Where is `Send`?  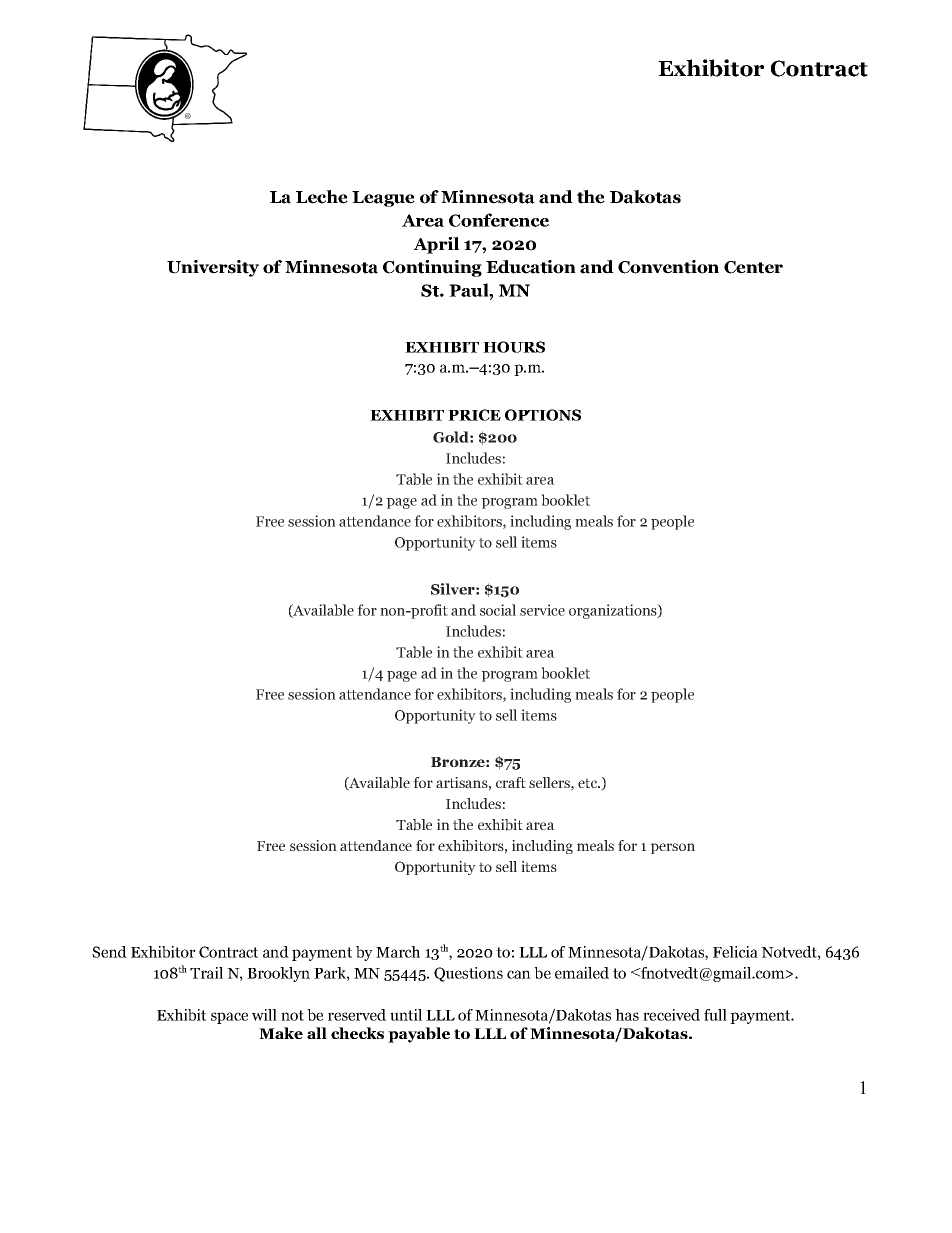 Send is located at coordinates (109, 952).
